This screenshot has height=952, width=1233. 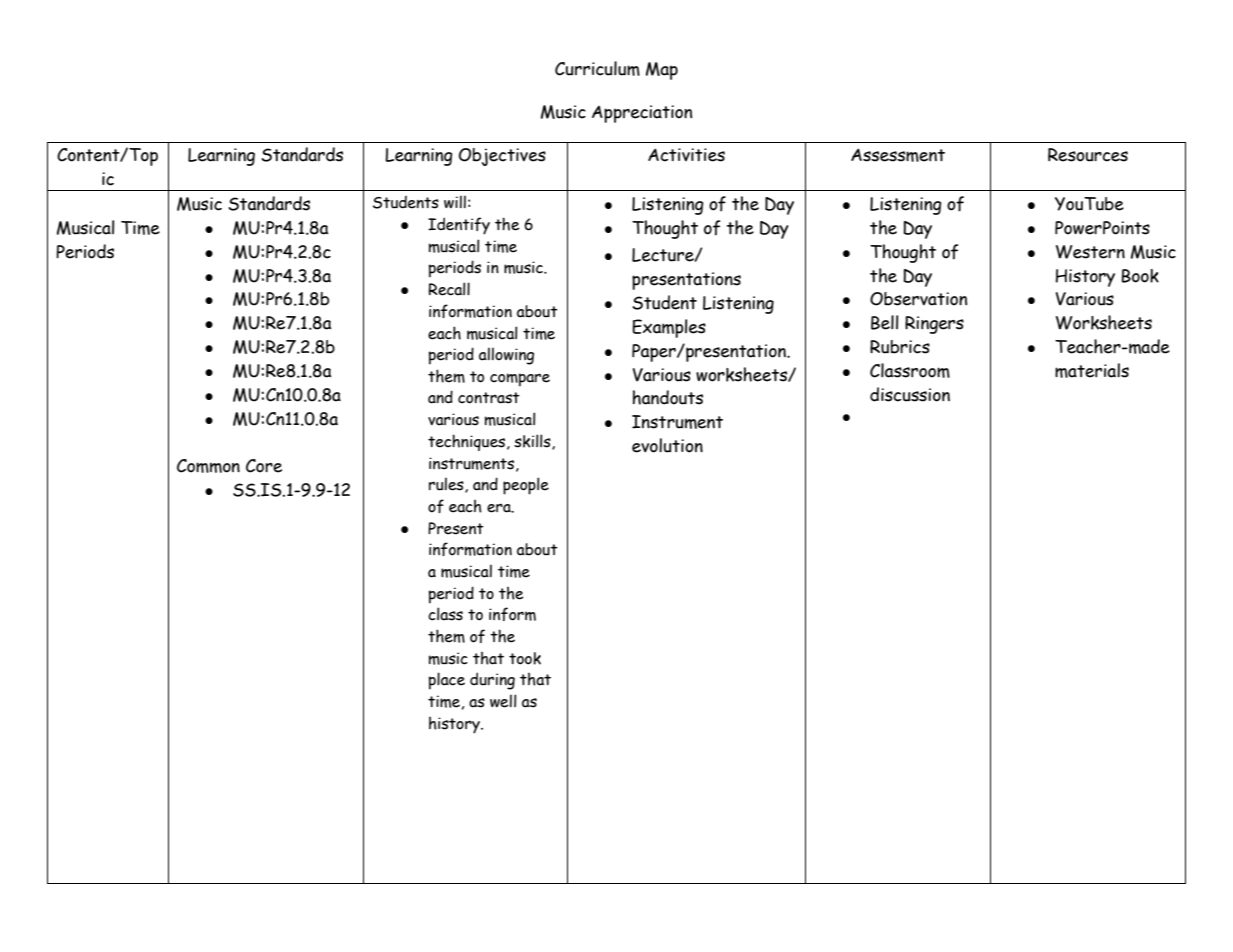 I want to click on handouts, so click(x=668, y=397).
